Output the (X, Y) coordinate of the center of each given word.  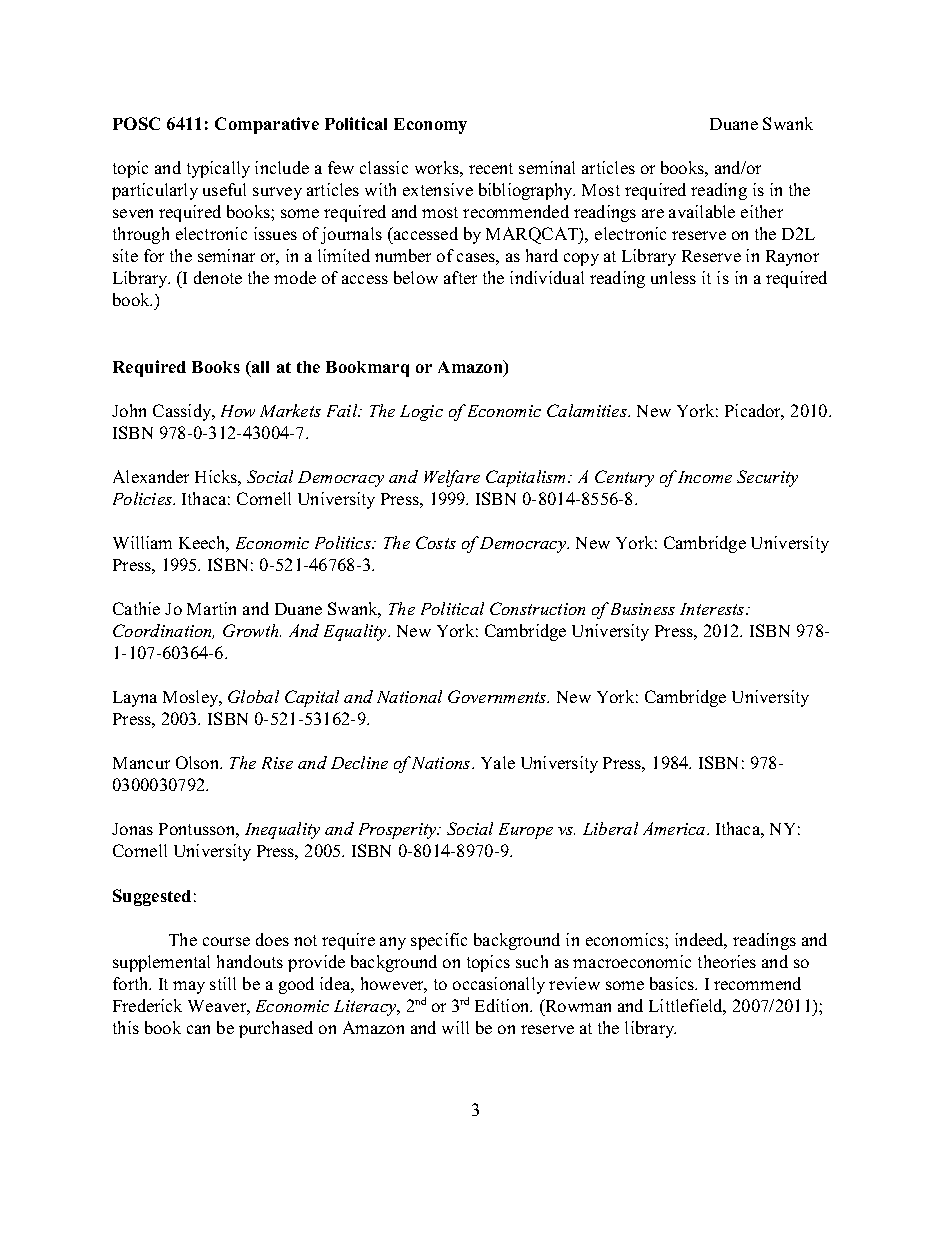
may (189, 987)
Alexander (151, 476)
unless (673, 277)
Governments (498, 696)
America (675, 828)
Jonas (132, 829)
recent (491, 168)
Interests (712, 609)
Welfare (452, 478)
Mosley (192, 698)
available (702, 211)
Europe (526, 831)
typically (218, 169)
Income (705, 477)
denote (218, 277)
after (460, 277)
